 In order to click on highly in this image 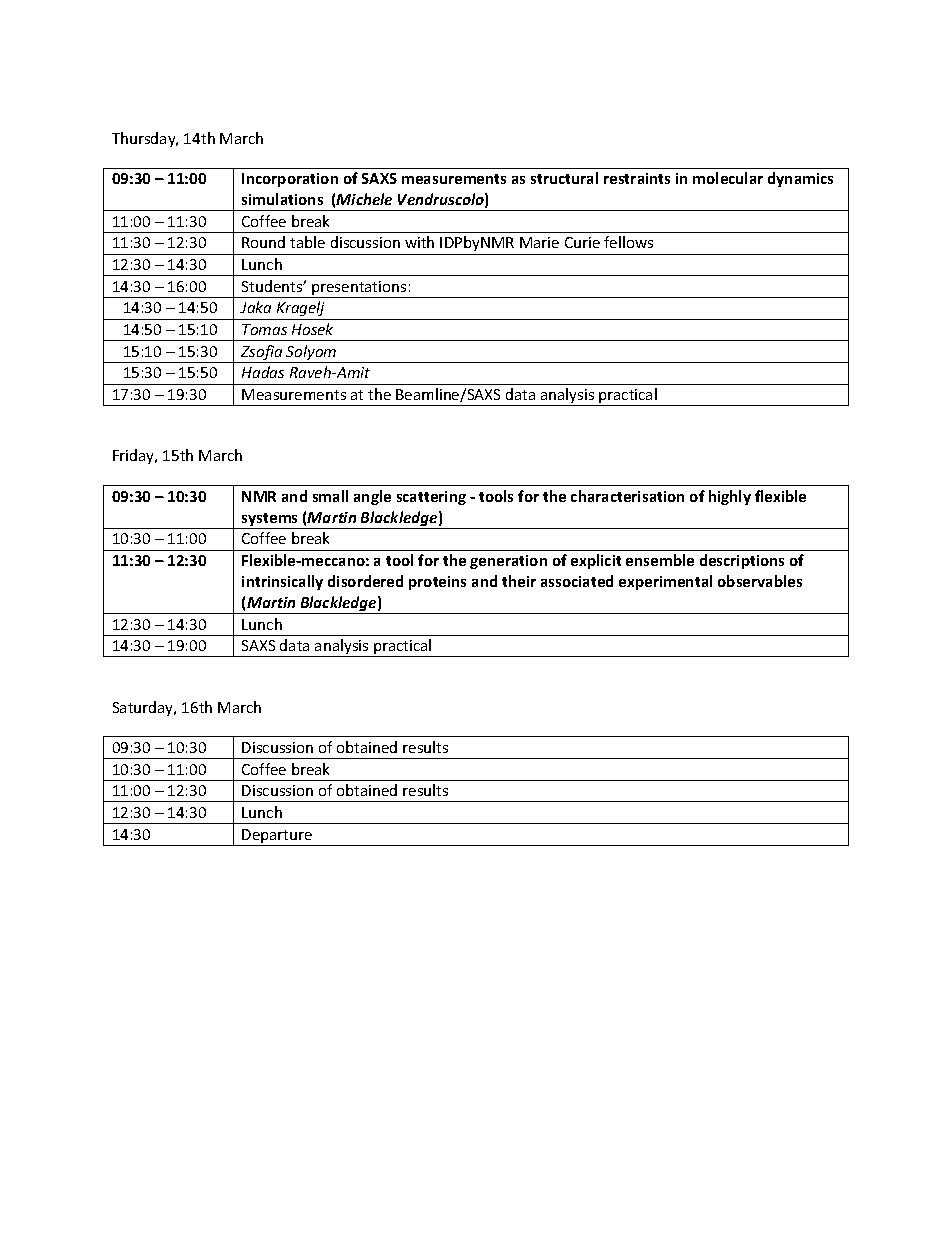, I will do `click(730, 497)`.
